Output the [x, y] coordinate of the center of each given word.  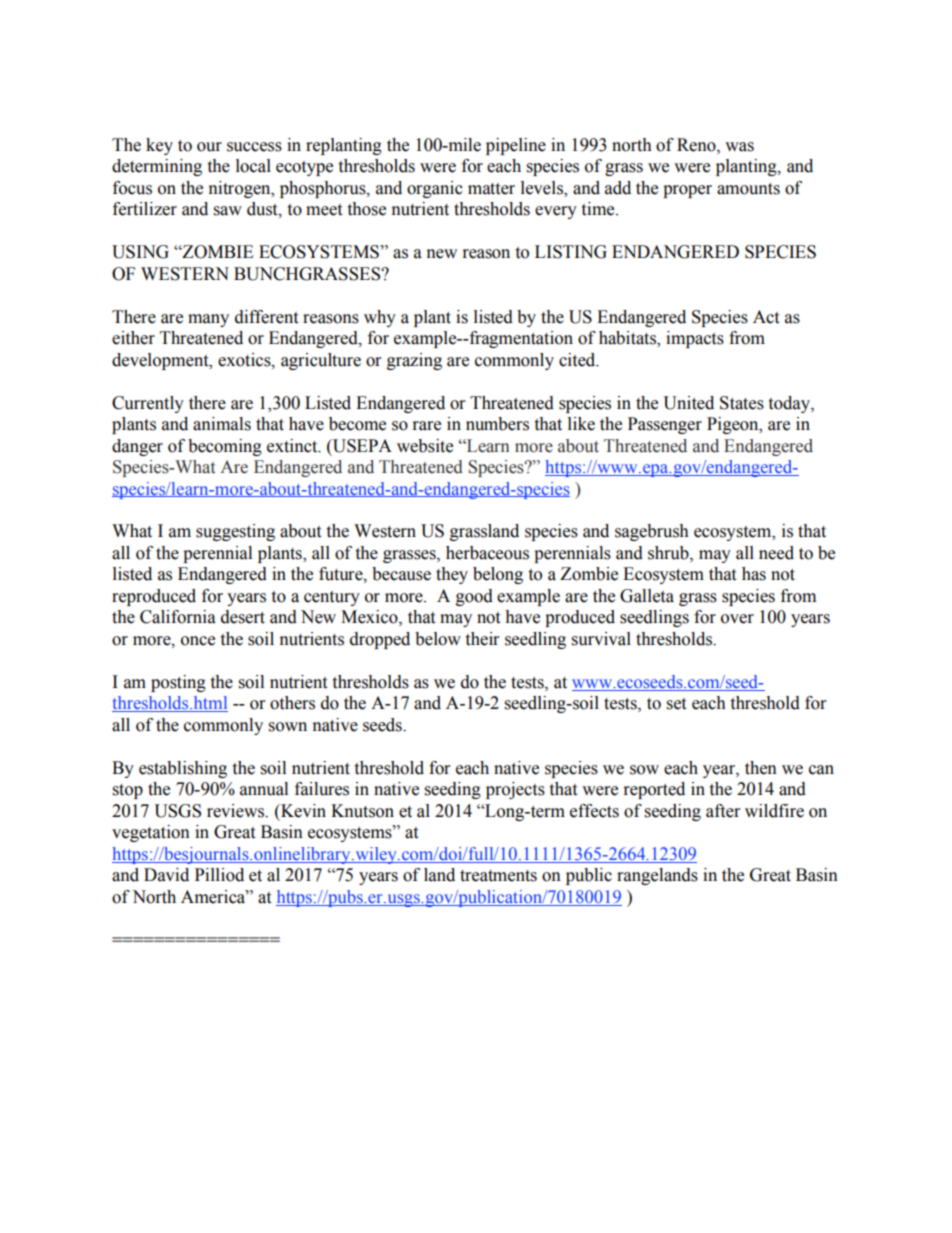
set [676, 704]
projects [515, 790]
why [380, 318]
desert [243, 617]
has [754, 574]
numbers [497, 424]
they [452, 575]
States [742, 403]
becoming [225, 447]
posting [178, 683]
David [166, 875]
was [739, 147]
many [208, 320]
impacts [695, 339]
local [253, 166]
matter [491, 189]
